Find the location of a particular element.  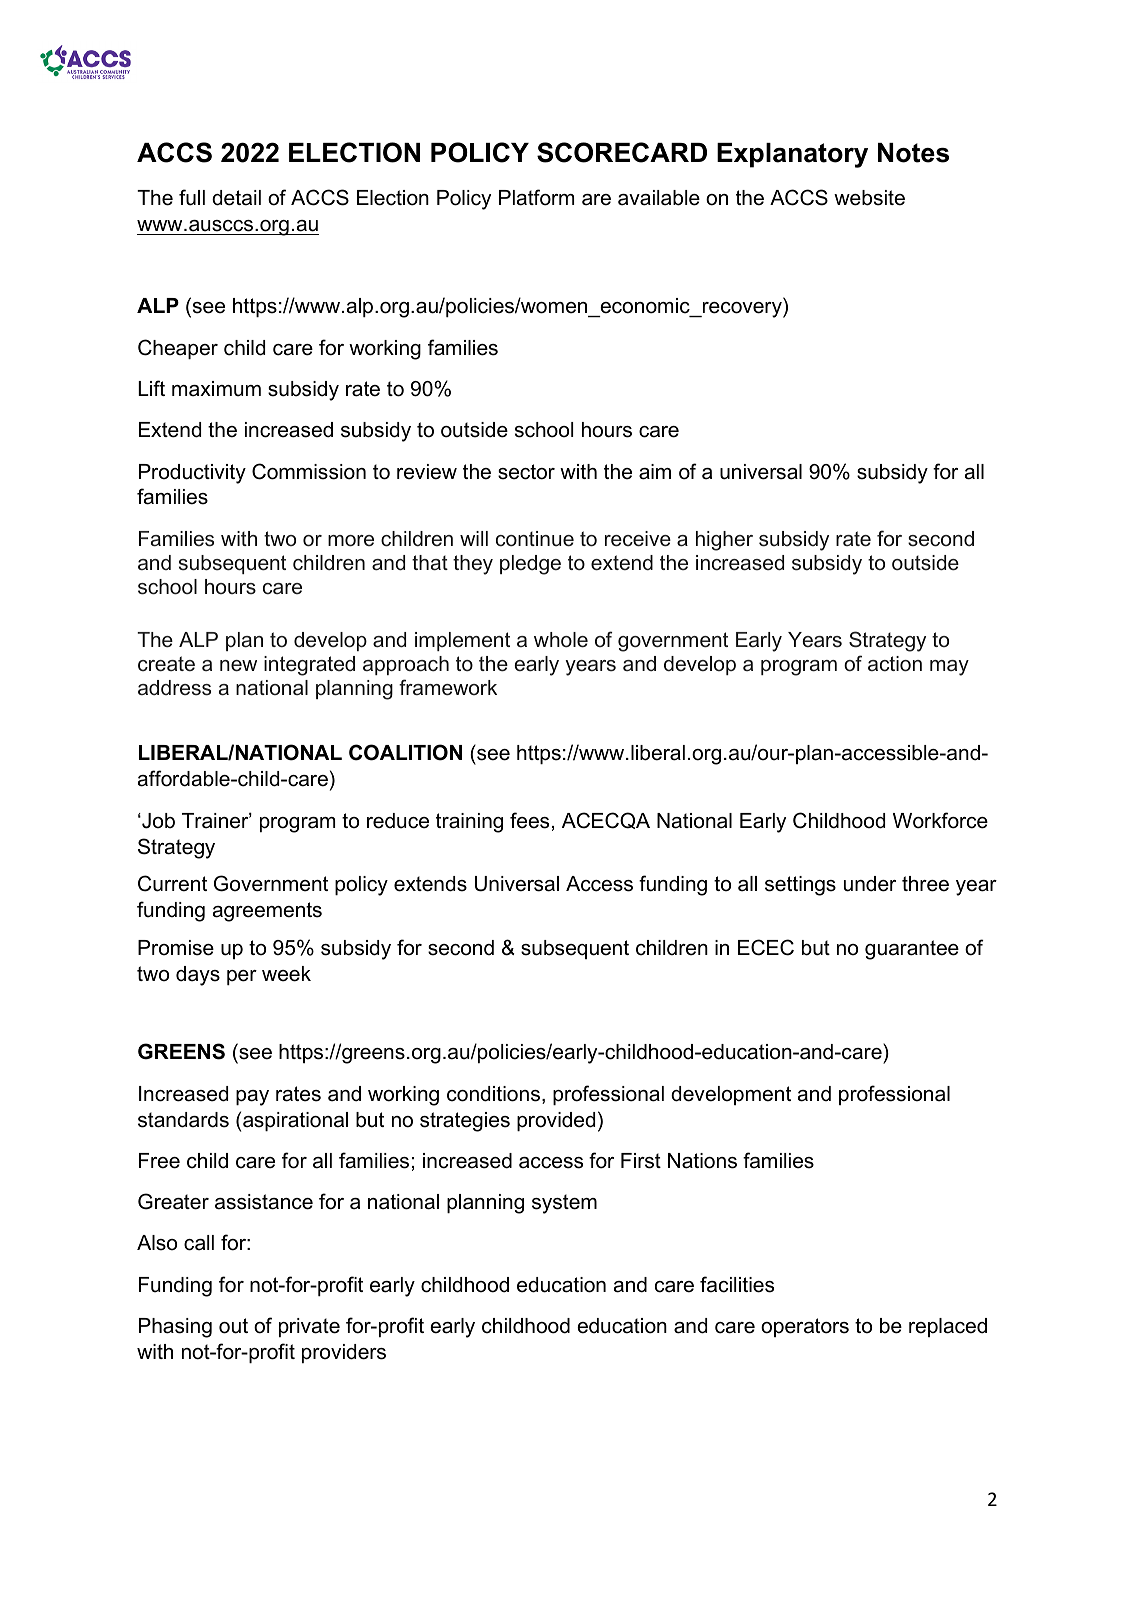

fees is located at coordinates (529, 820).
